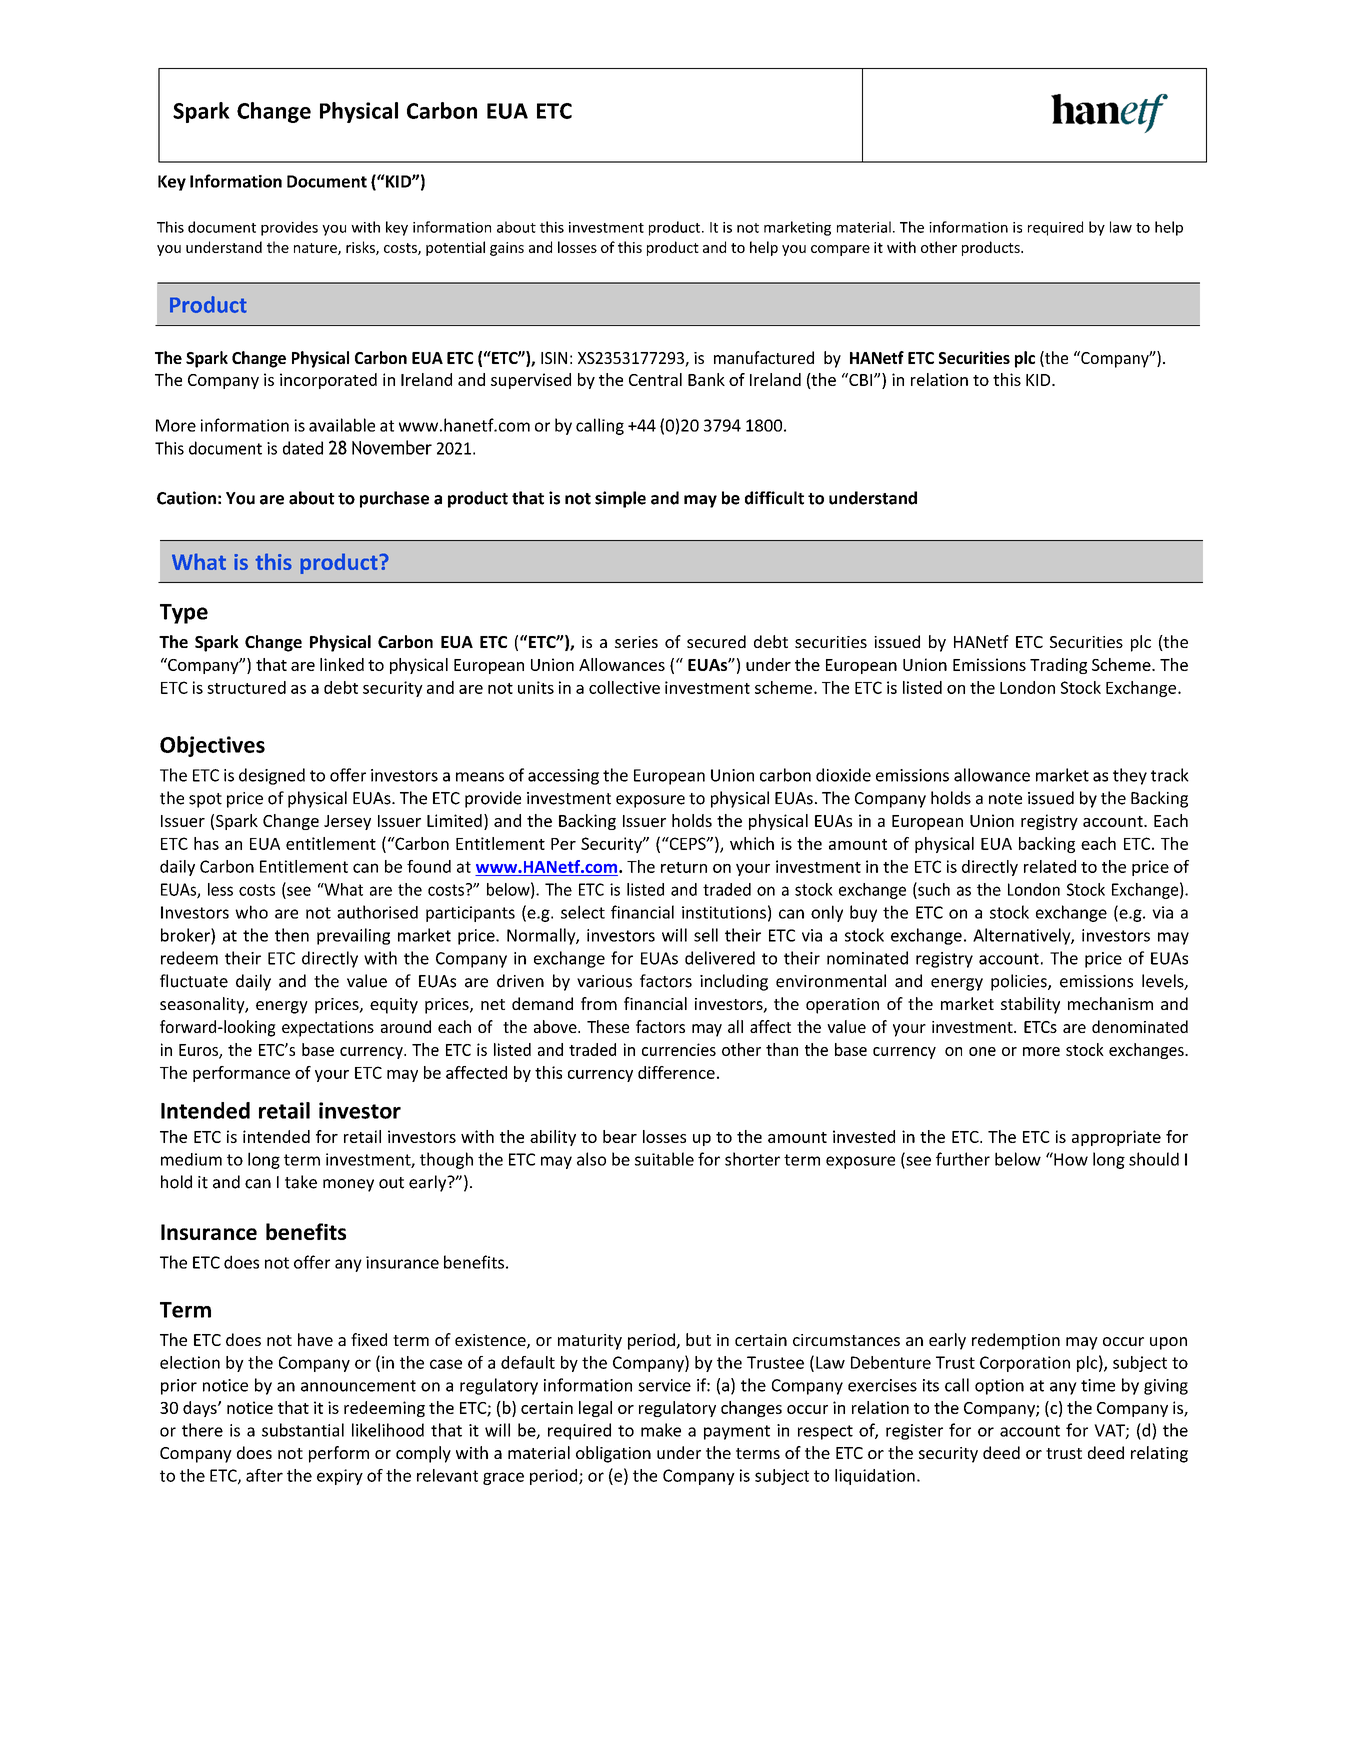 The height and width of the page is (1747, 1350). What do you see at coordinates (301, 1182) in the page?
I see `take` at bounding box center [301, 1182].
